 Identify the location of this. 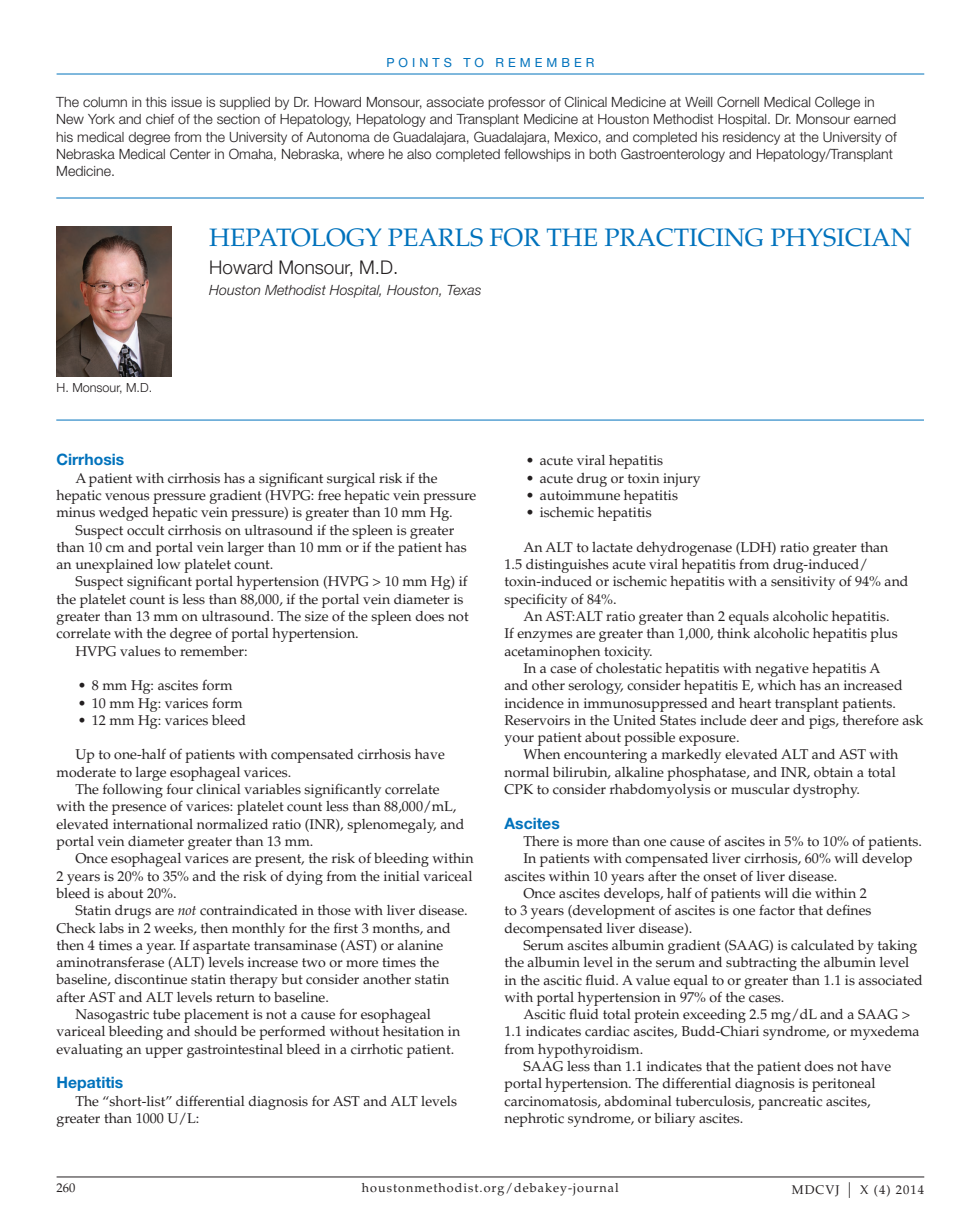
(156, 102).
